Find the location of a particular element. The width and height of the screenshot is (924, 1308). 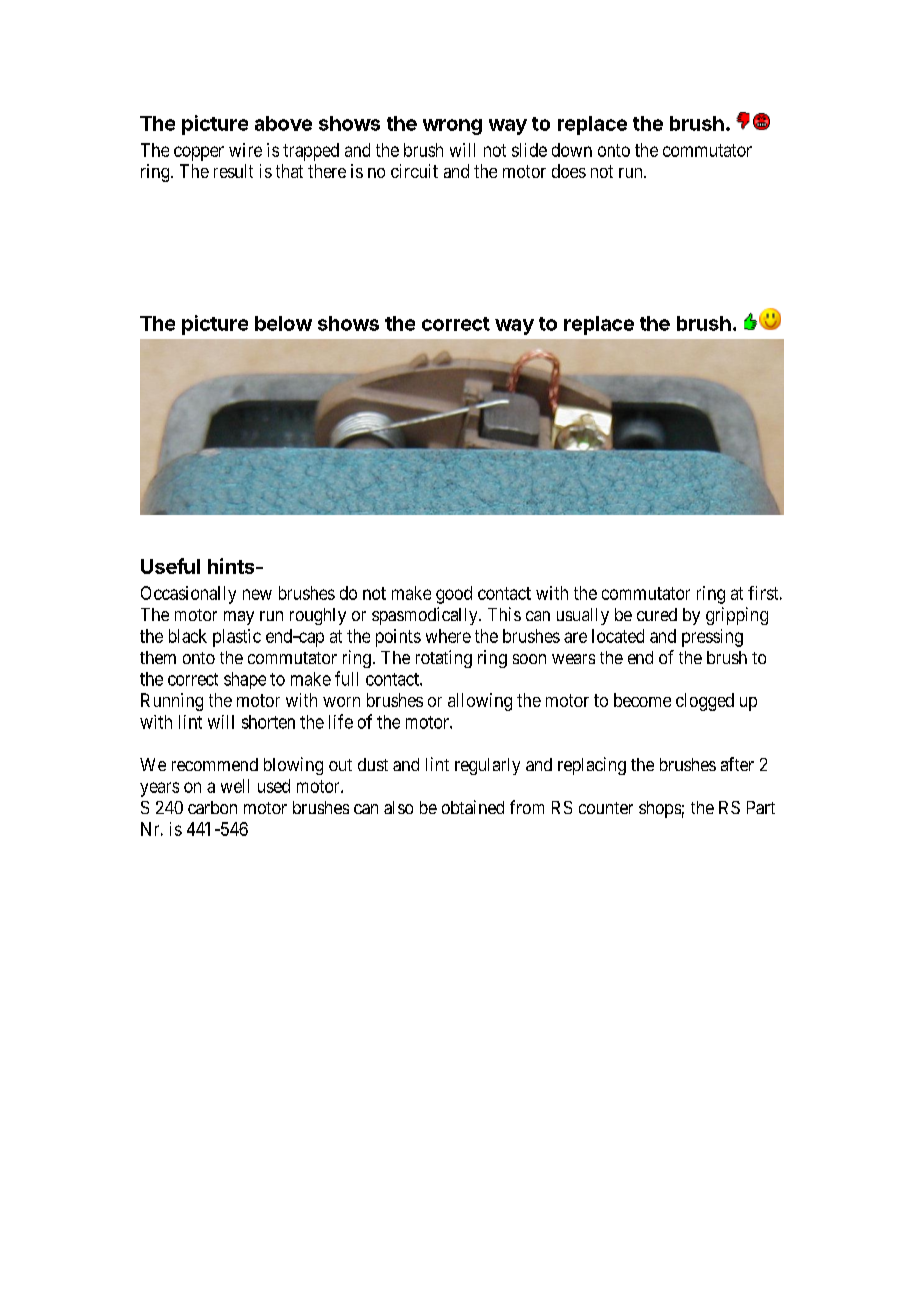

pressing is located at coordinates (712, 638).
